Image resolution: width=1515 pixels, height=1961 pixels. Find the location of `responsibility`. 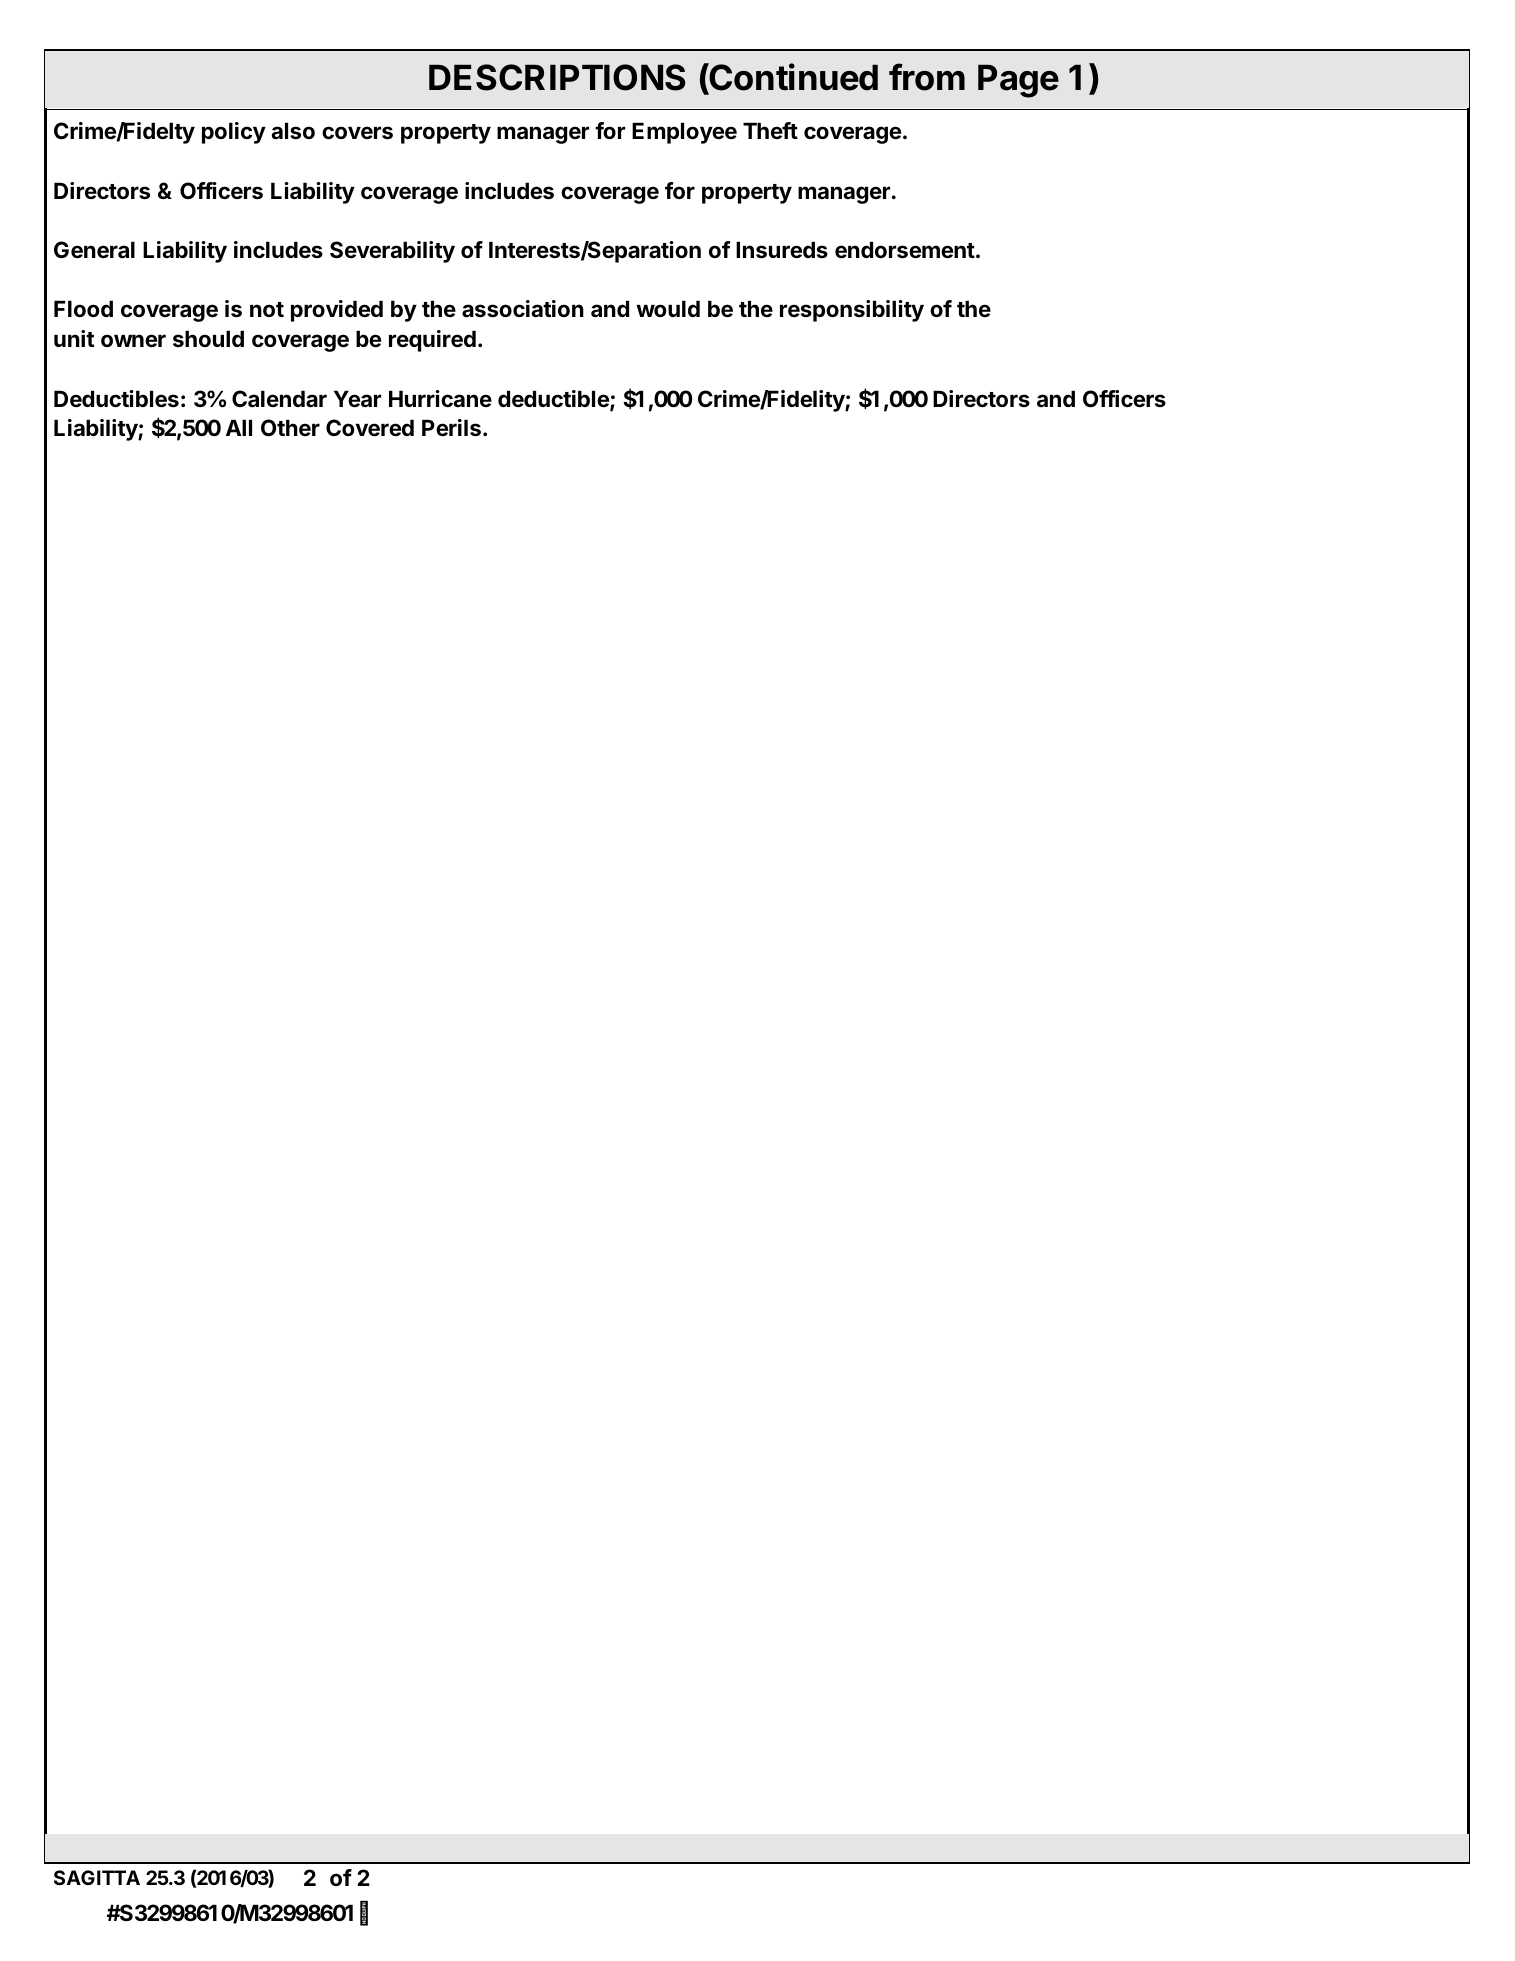

responsibility is located at coordinates (852, 311).
